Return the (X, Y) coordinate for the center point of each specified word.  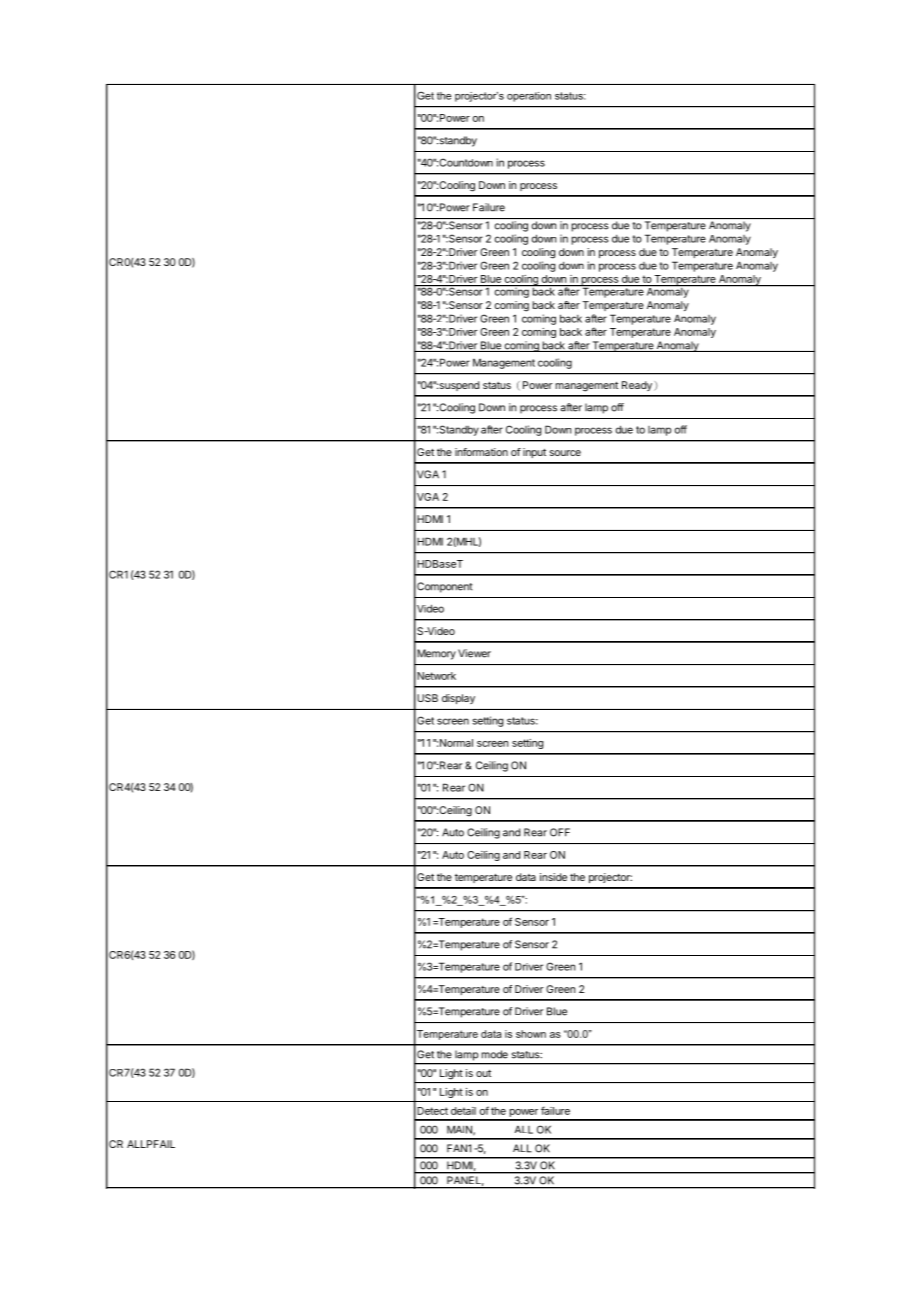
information (481, 452)
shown (531, 1034)
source (565, 453)
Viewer (474, 653)
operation (529, 97)
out (483, 1073)
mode (495, 1054)
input (534, 453)
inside (553, 877)
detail (463, 1111)
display (458, 699)
